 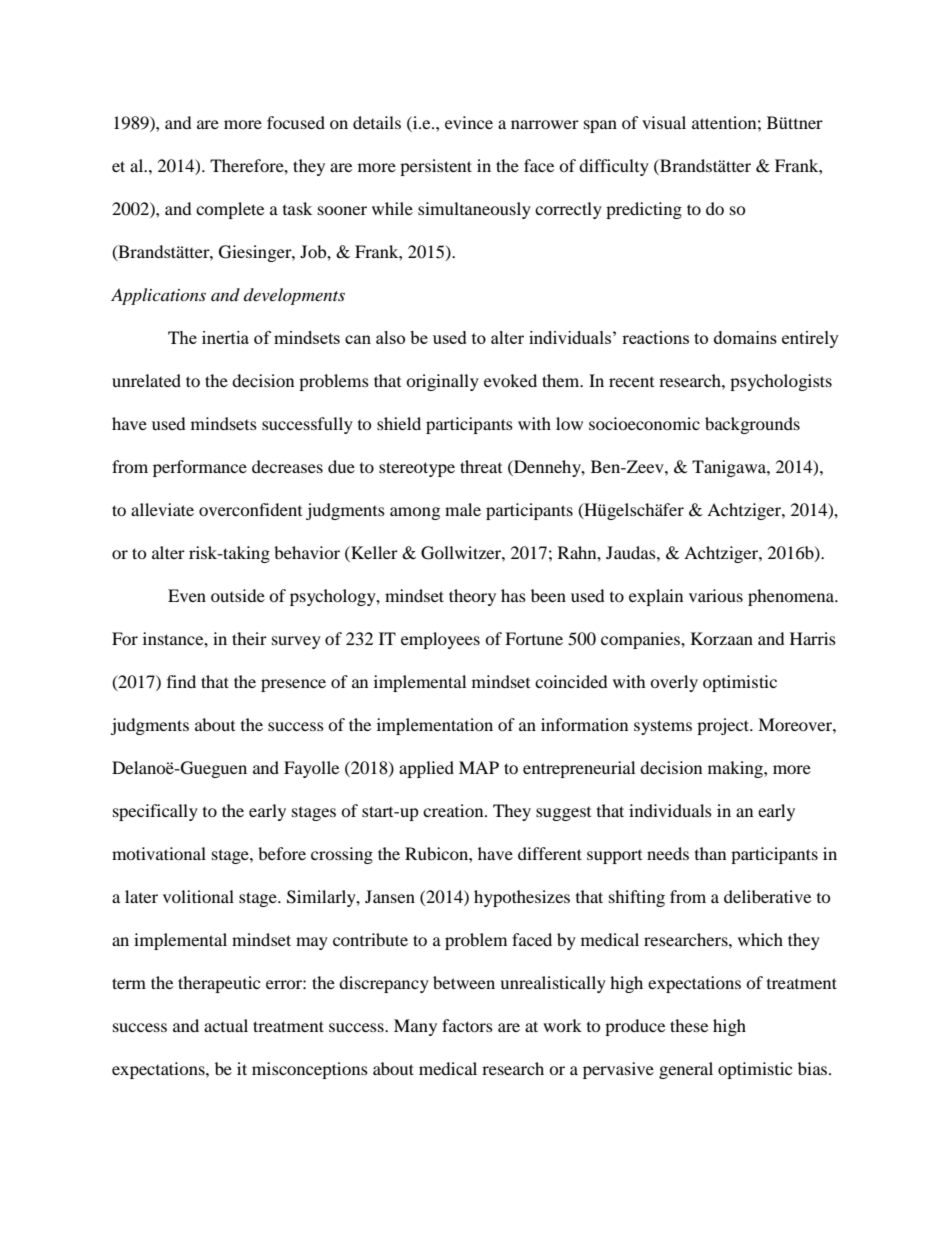 What do you see at coordinates (716, 595) in the screenshot?
I see `various` at bounding box center [716, 595].
